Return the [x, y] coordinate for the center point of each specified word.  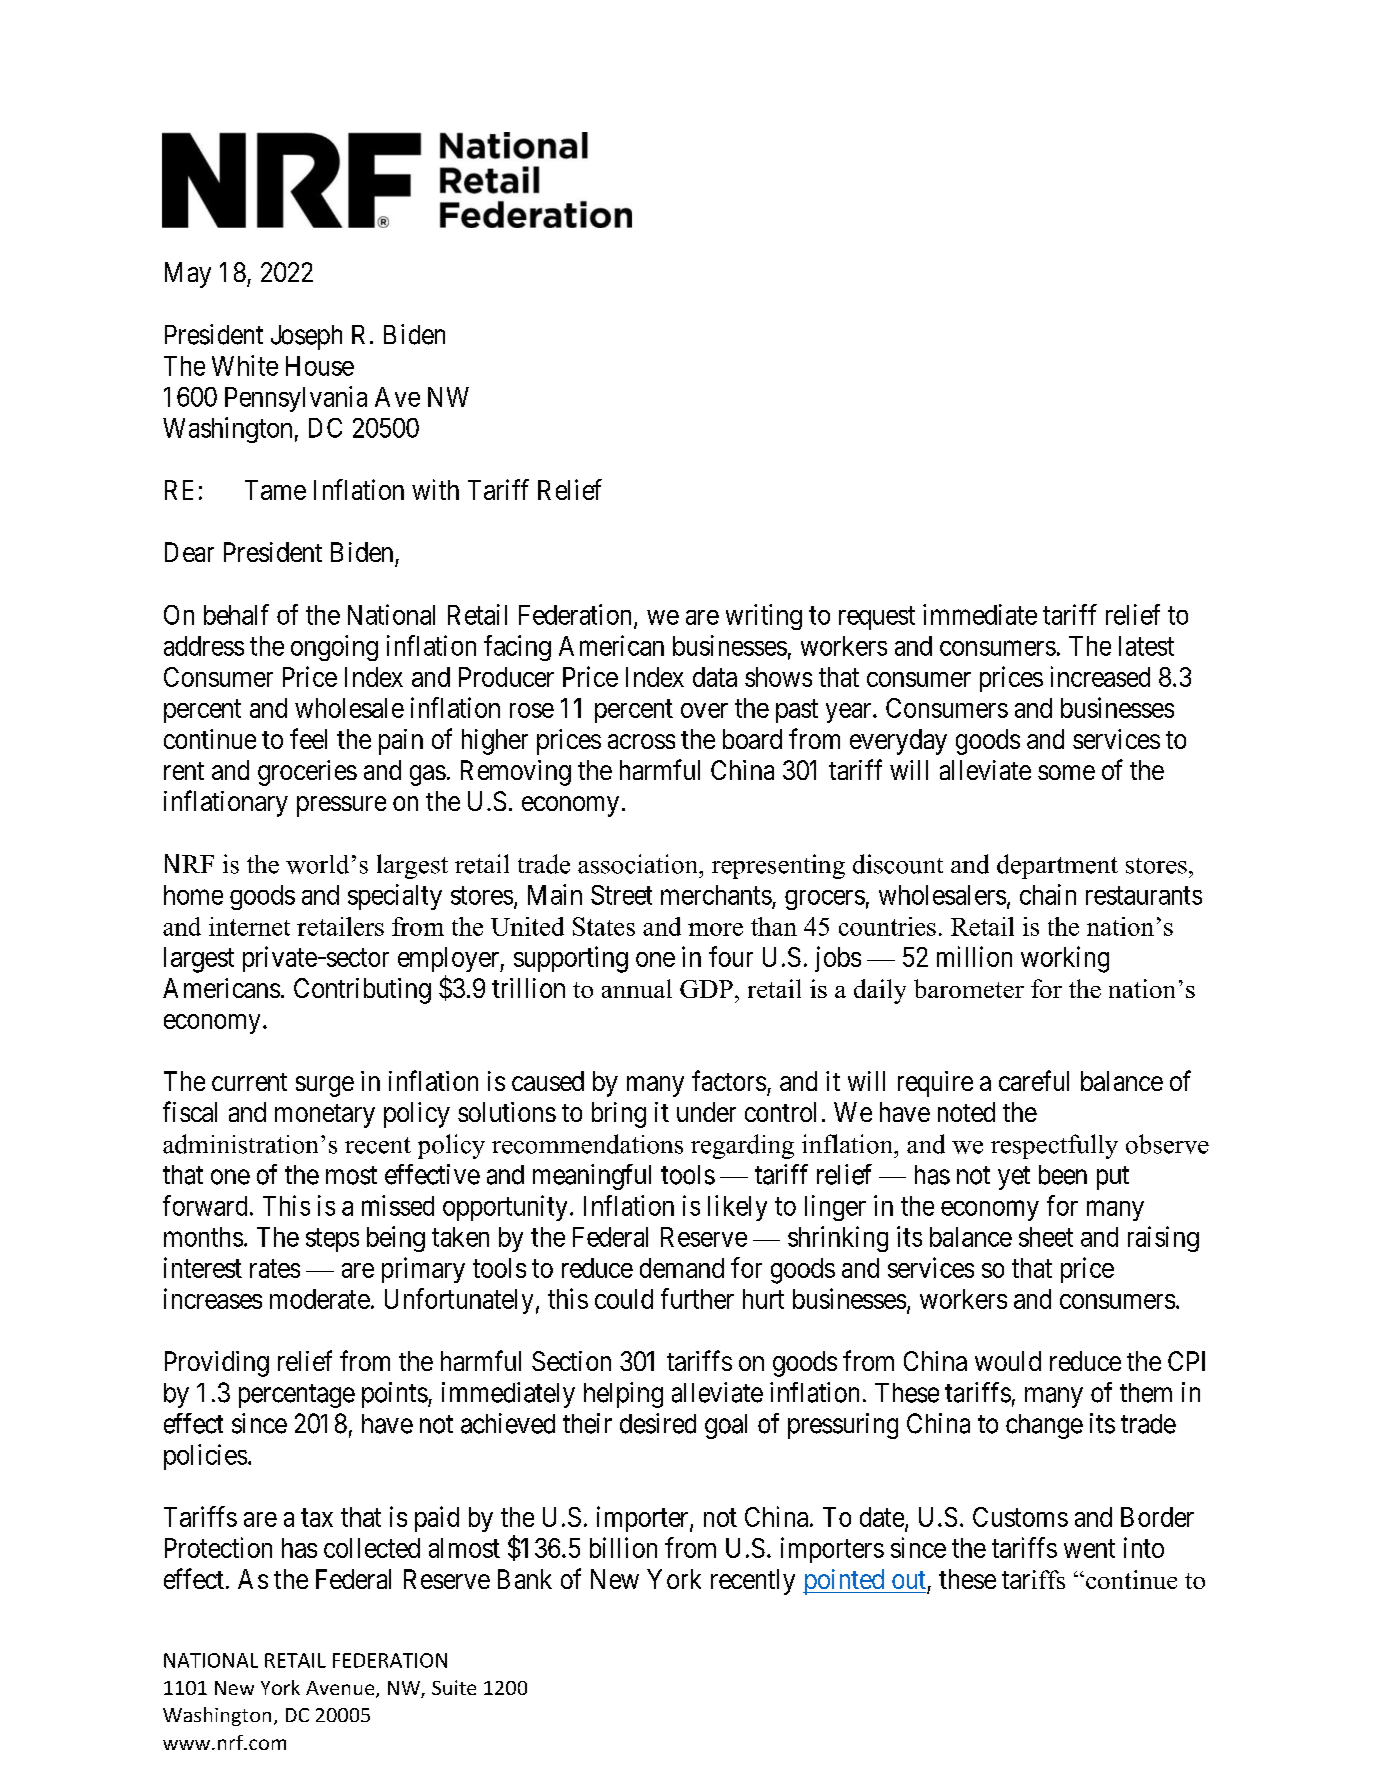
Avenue [341, 1689]
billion [623, 1547]
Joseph [306, 337]
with [435, 489]
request [877, 618]
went [1089, 1549]
